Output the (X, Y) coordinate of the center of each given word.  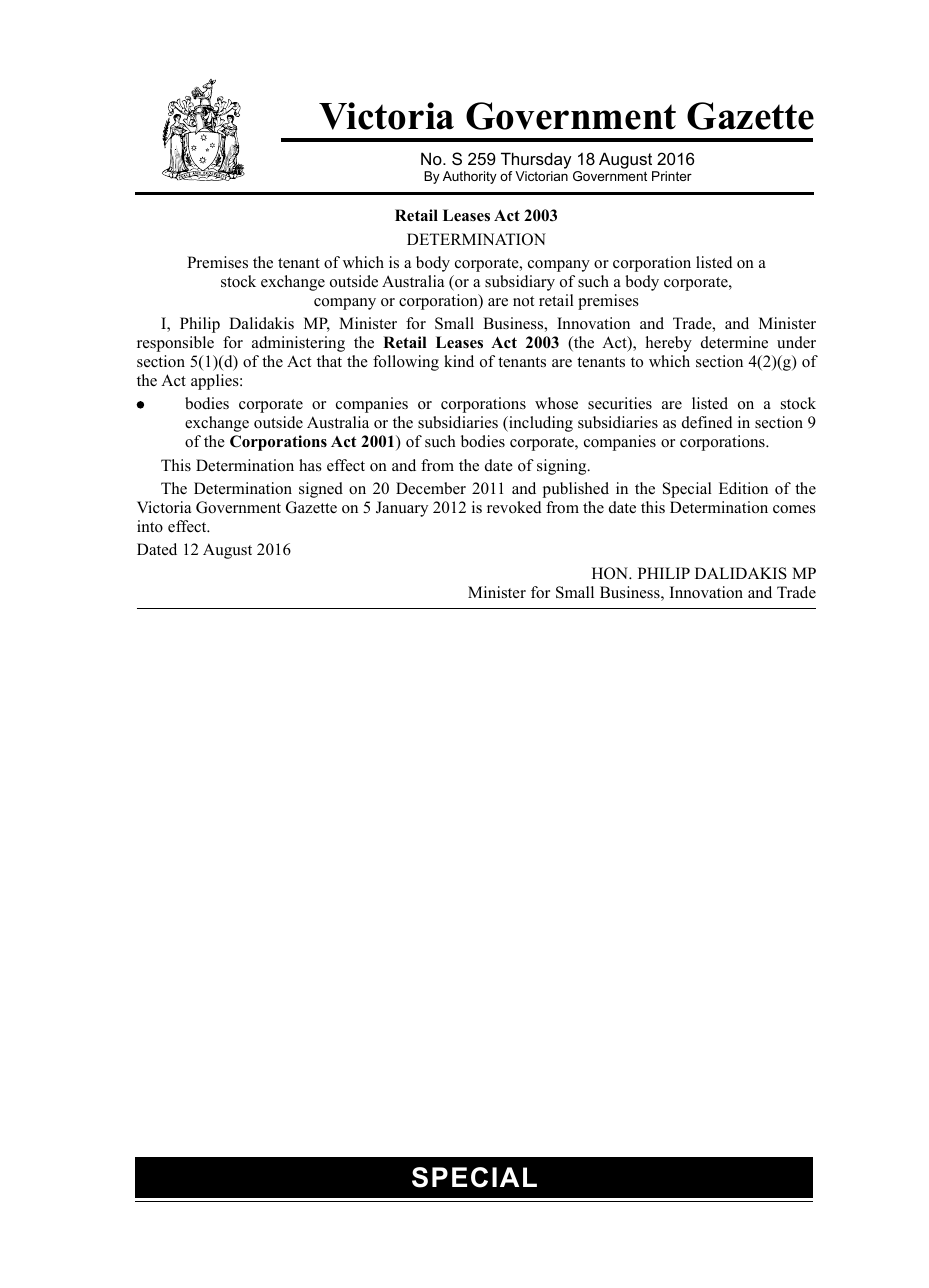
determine (734, 342)
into (150, 526)
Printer (672, 176)
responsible (175, 344)
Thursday (536, 162)
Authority (470, 177)
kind (459, 361)
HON (611, 573)
